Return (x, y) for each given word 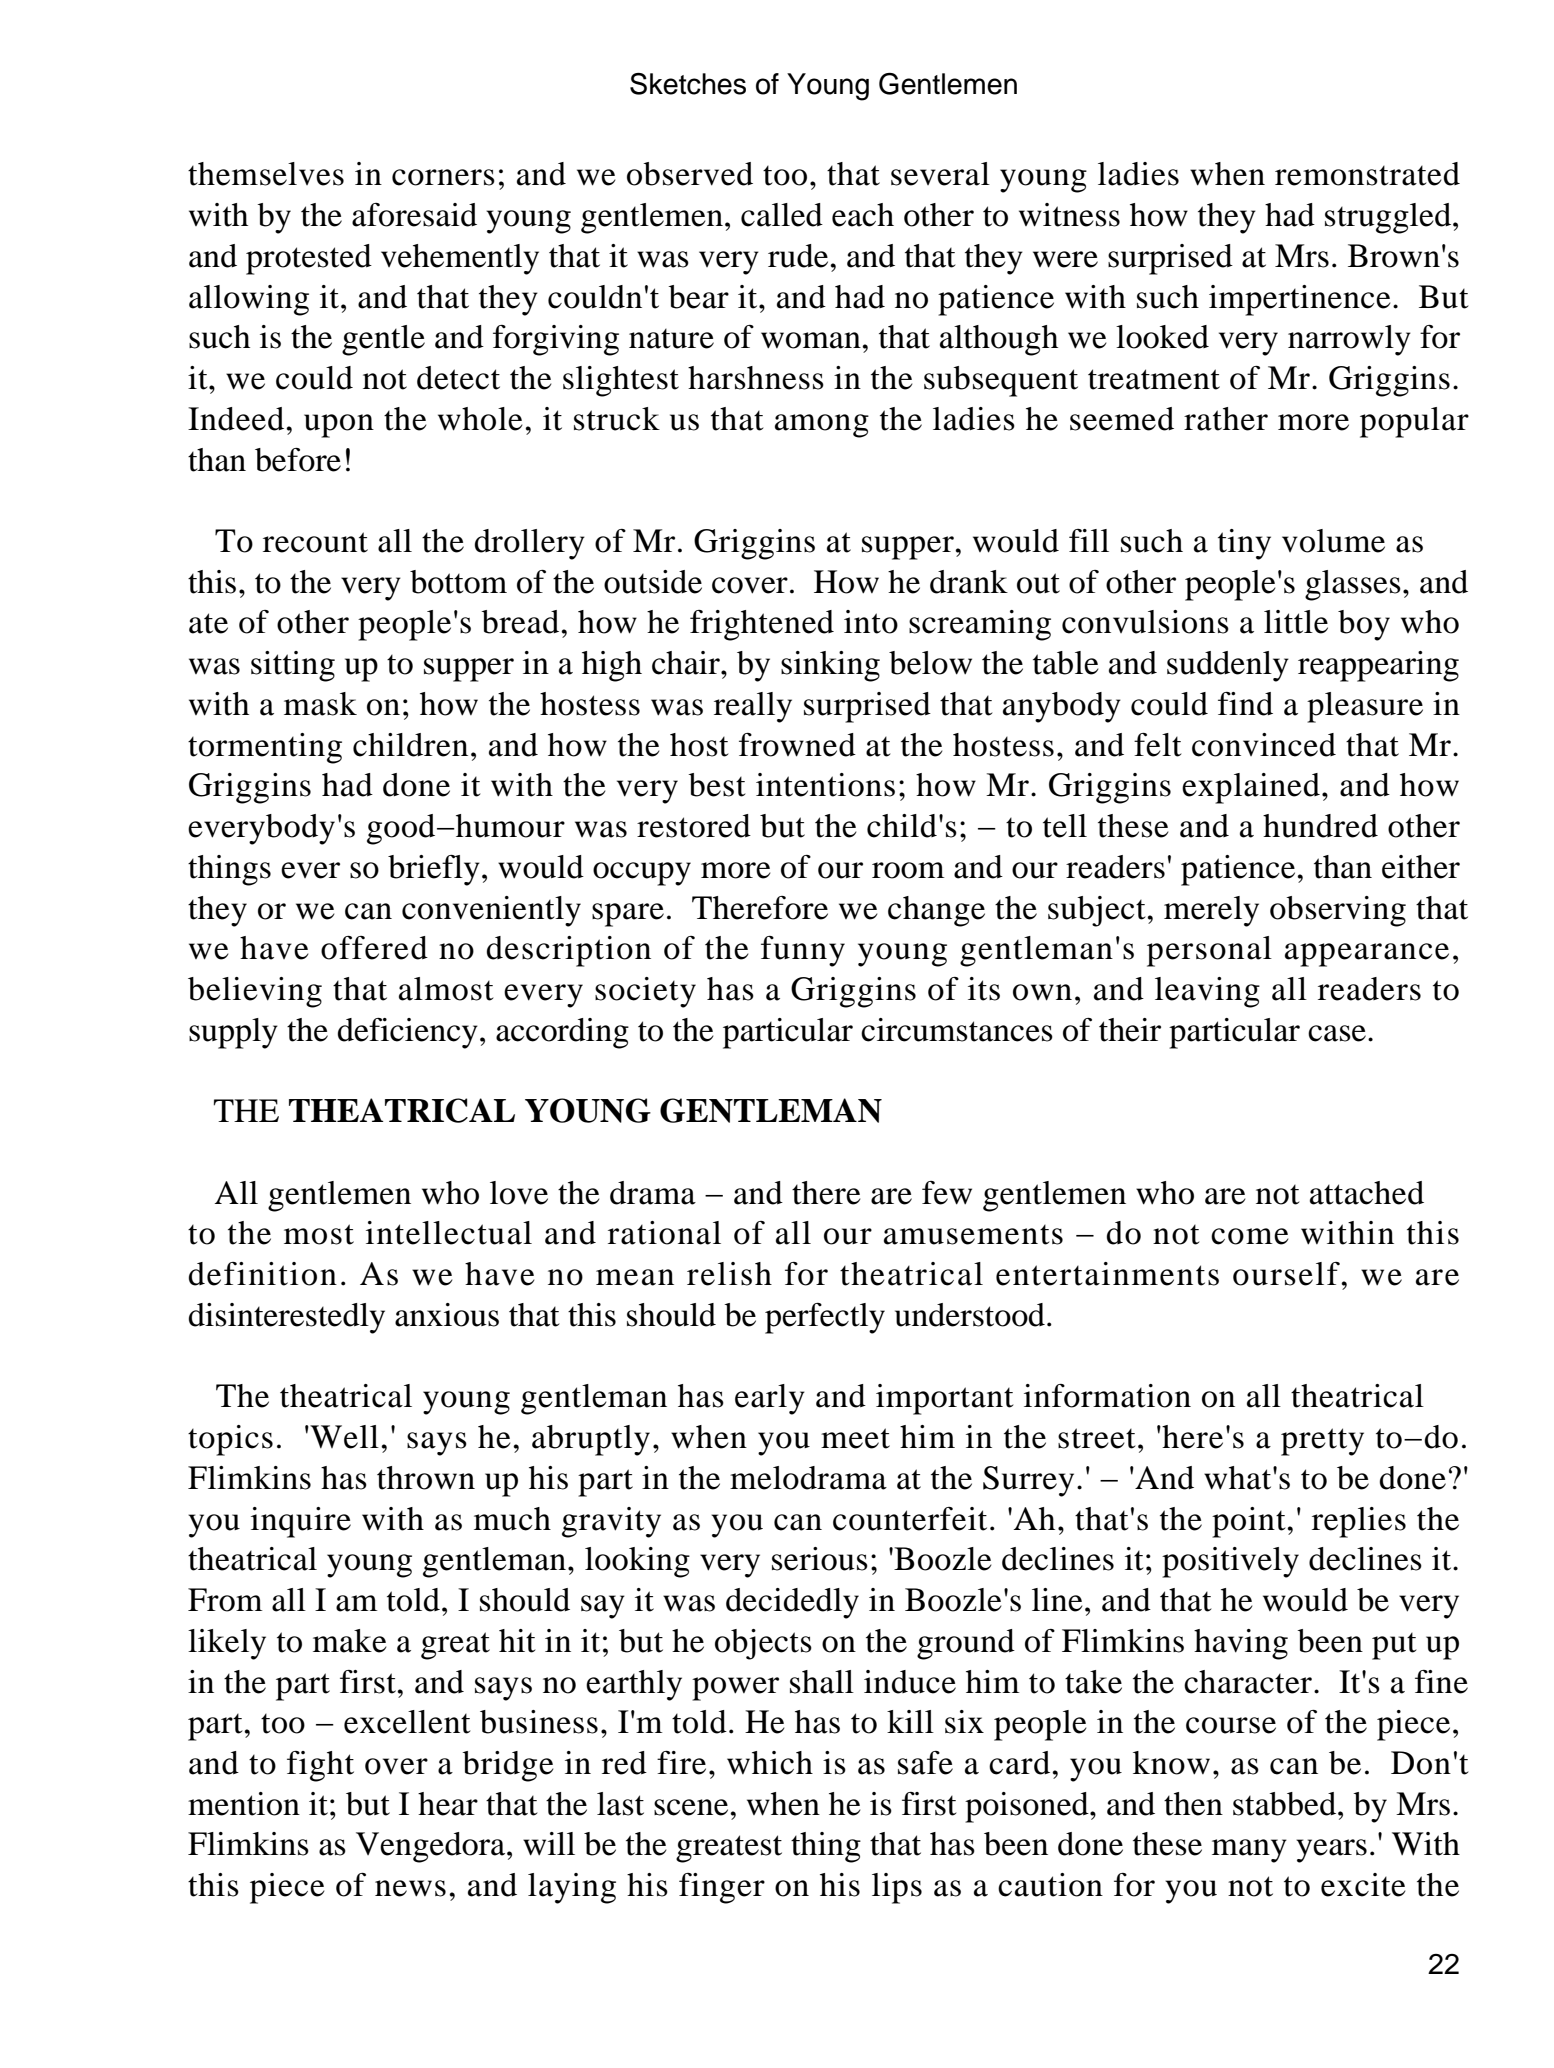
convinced (1264, 745)
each (863, 215)
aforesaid (414, 215)
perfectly (825, 1318)
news (410, 1888)
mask (320, 704)
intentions (825, 785)
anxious (447, 1315)
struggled (1389, 218)
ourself (1287, 1274)
